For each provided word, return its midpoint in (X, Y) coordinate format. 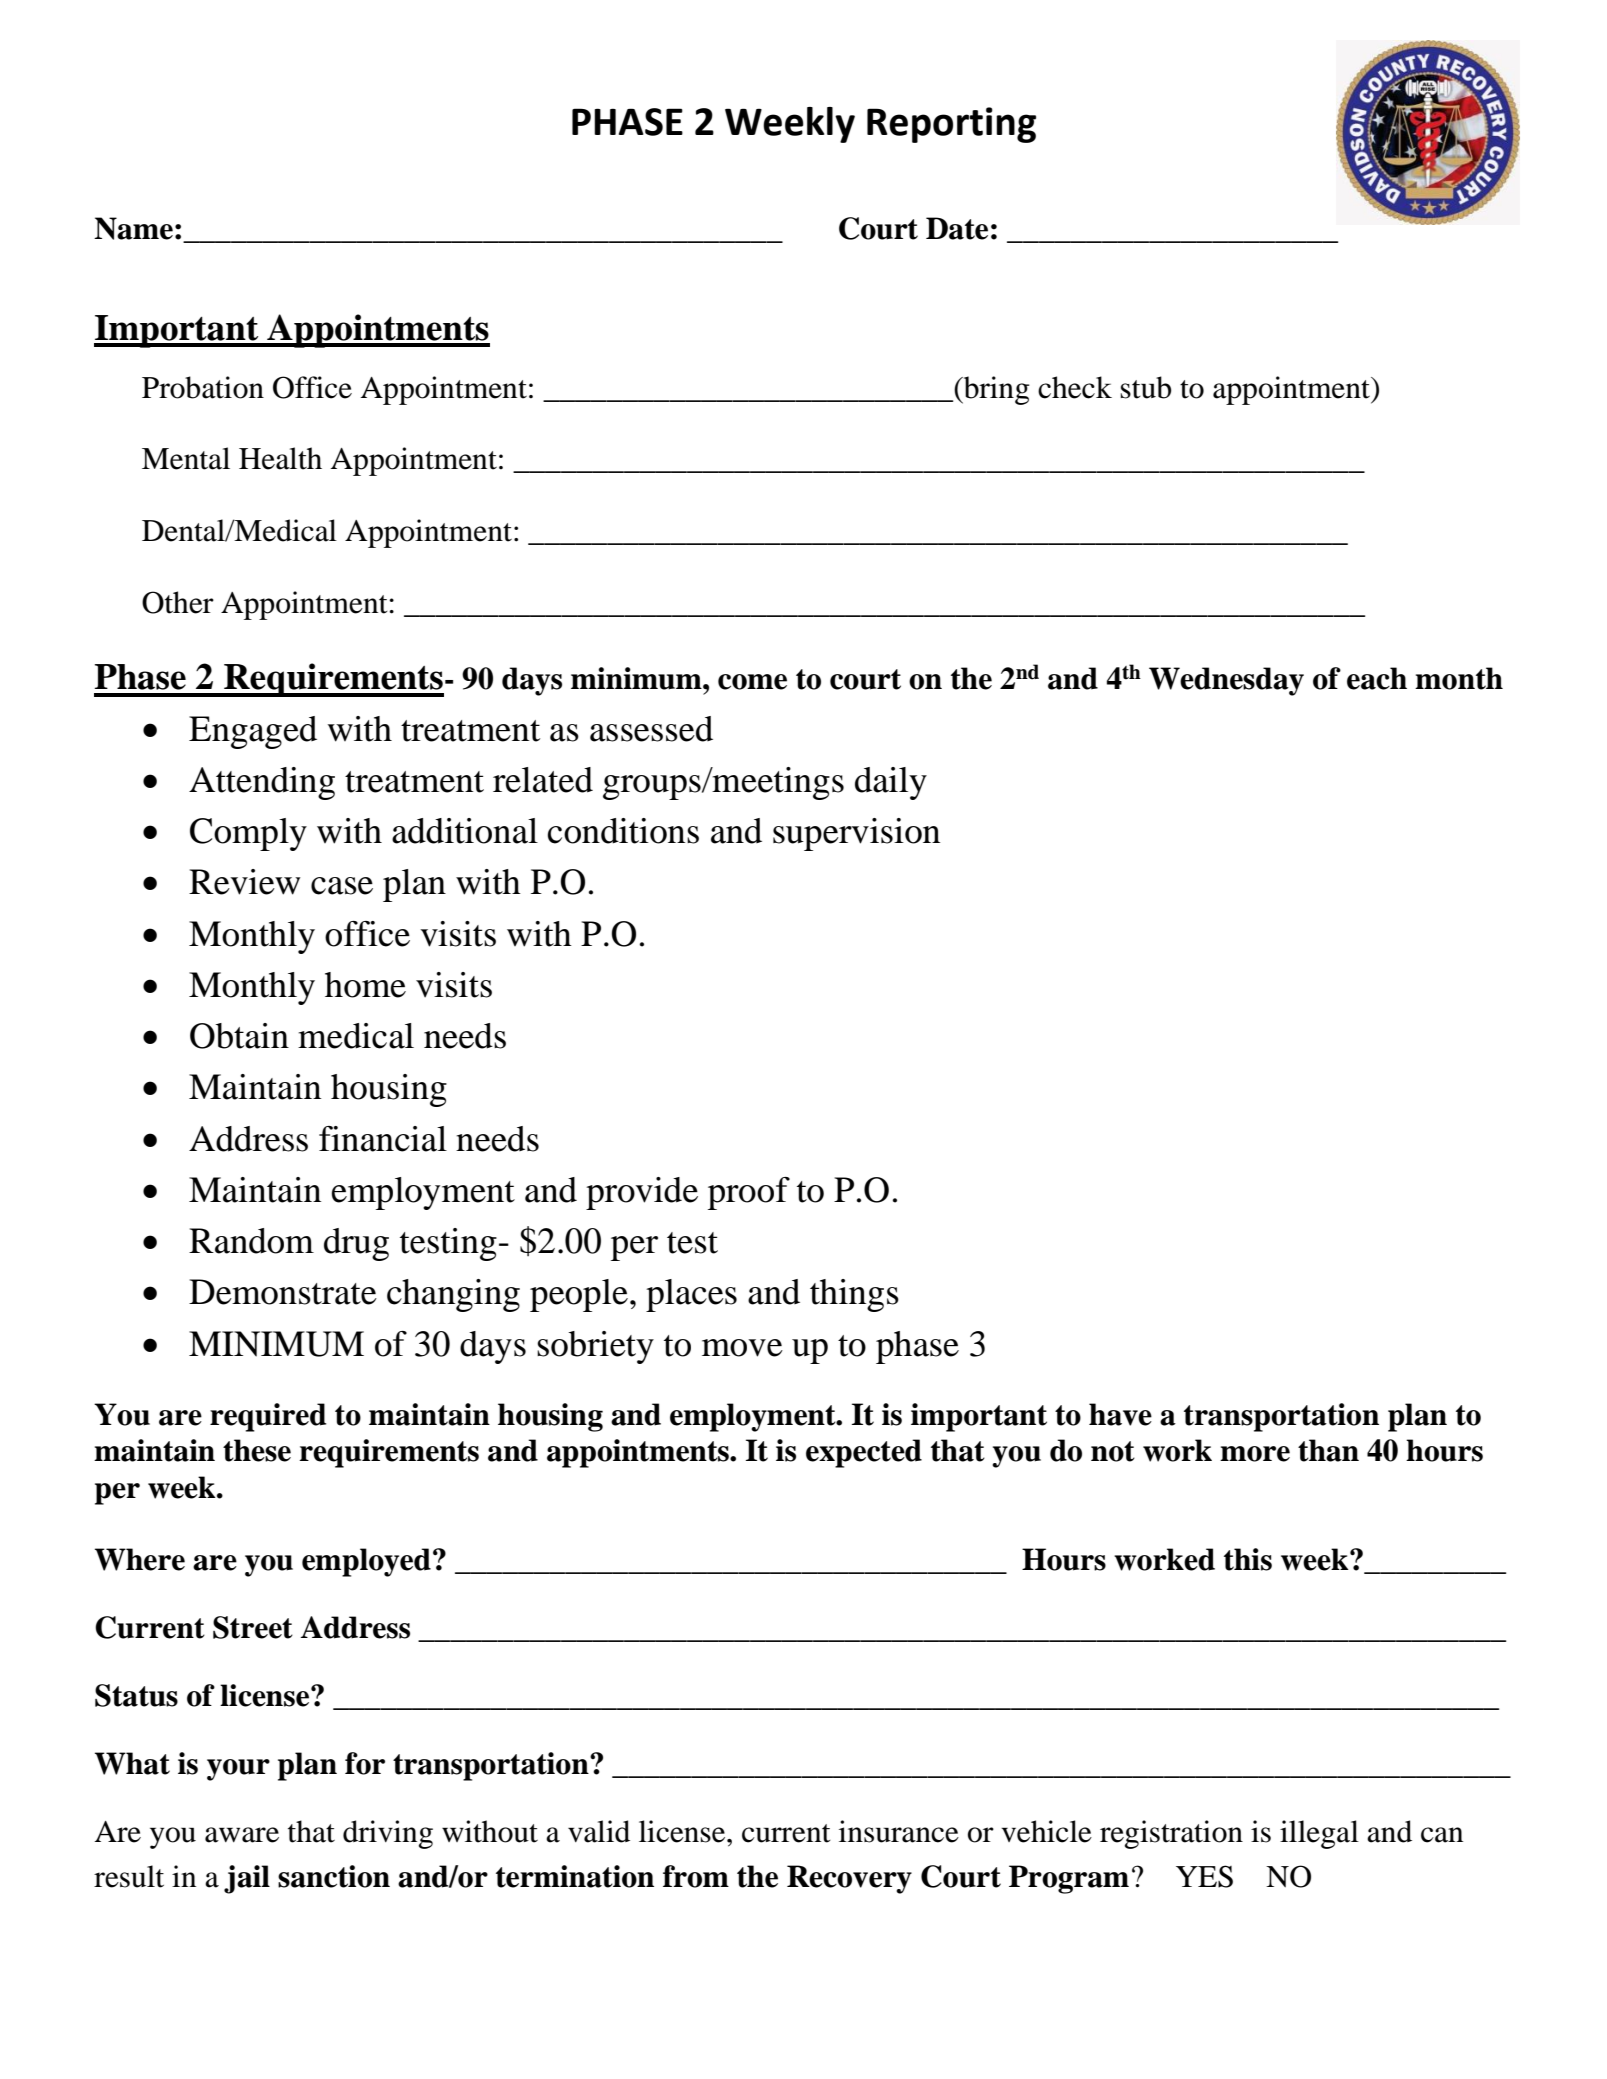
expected (864, 1453)
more (1255, 1454)
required (268, 1417)
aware (242, 1835)
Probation (203, 387)
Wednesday (1226, 681)
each (1377, 678)
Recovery (849, 1879)
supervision (856, 834)
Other (178, 602)
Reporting (951, 125)
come (752, 682)
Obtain (239, 1036)
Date (957, 228)
